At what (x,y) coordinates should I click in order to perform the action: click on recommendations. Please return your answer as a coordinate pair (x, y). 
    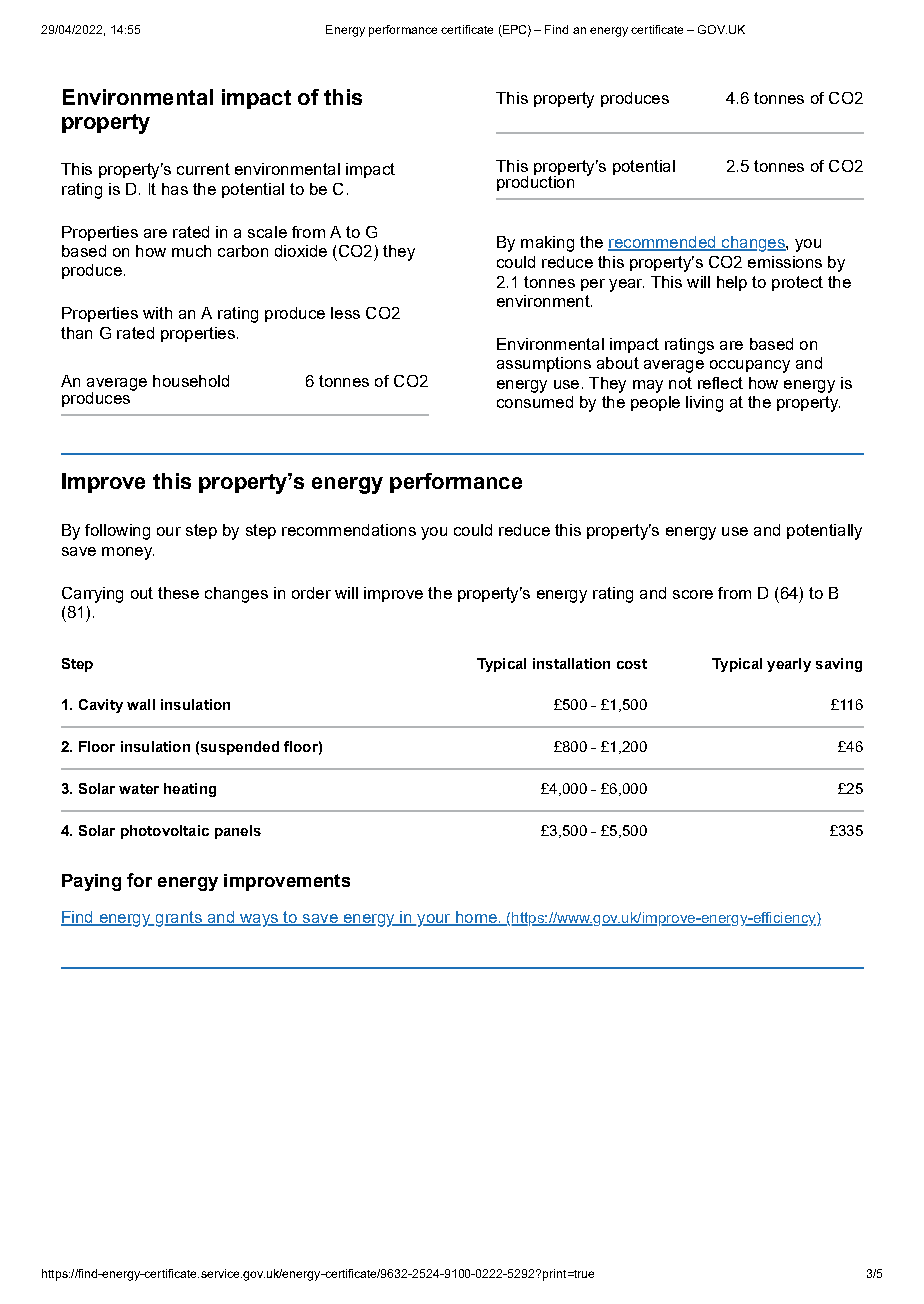
    Looking at the image, I should click on (349, 530).
